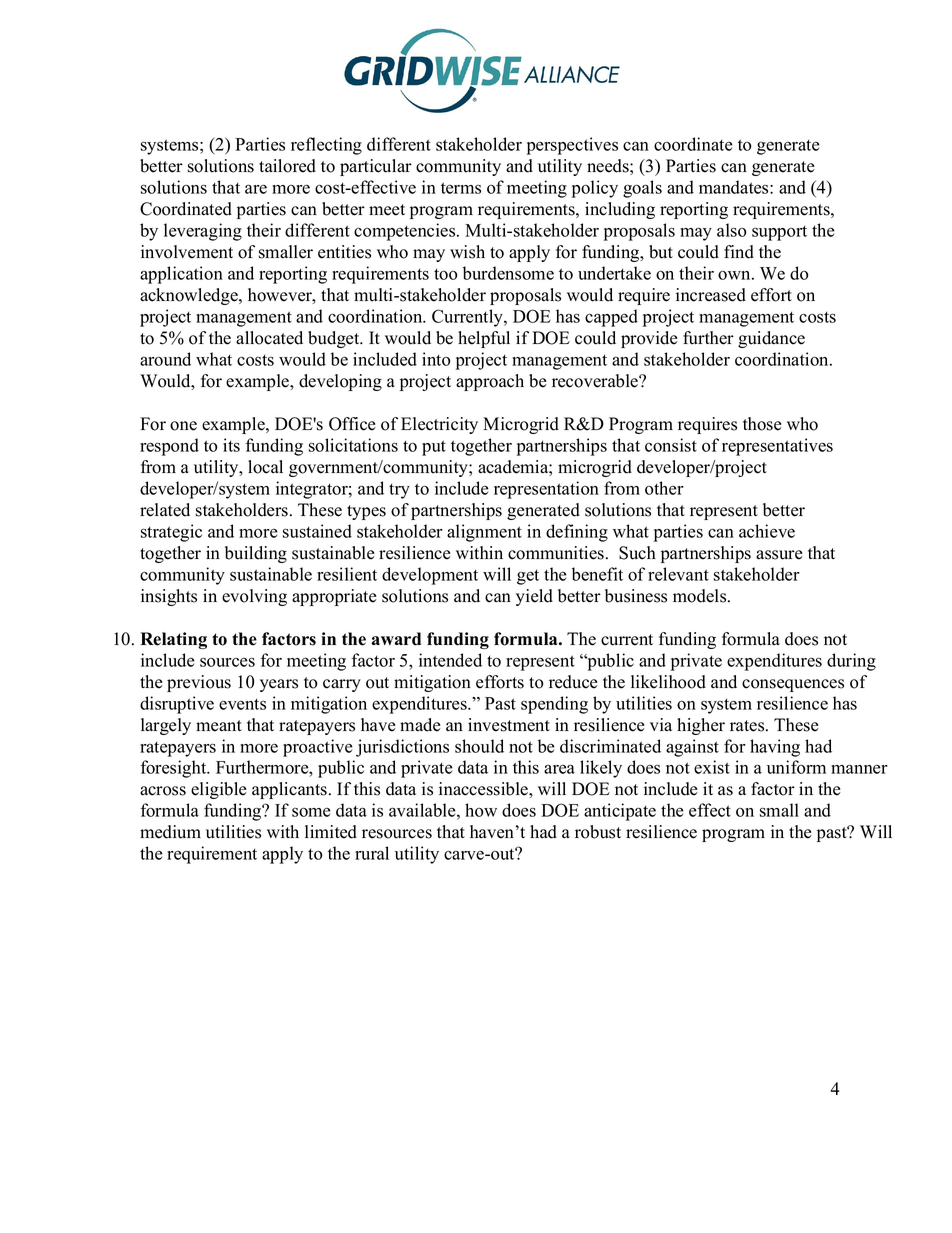 The width and height of the screenshot is (952, 1233). What do you see at coordinates (490, 382) in the screenshot?
I see `approach` at bounding box center [490, 382].
